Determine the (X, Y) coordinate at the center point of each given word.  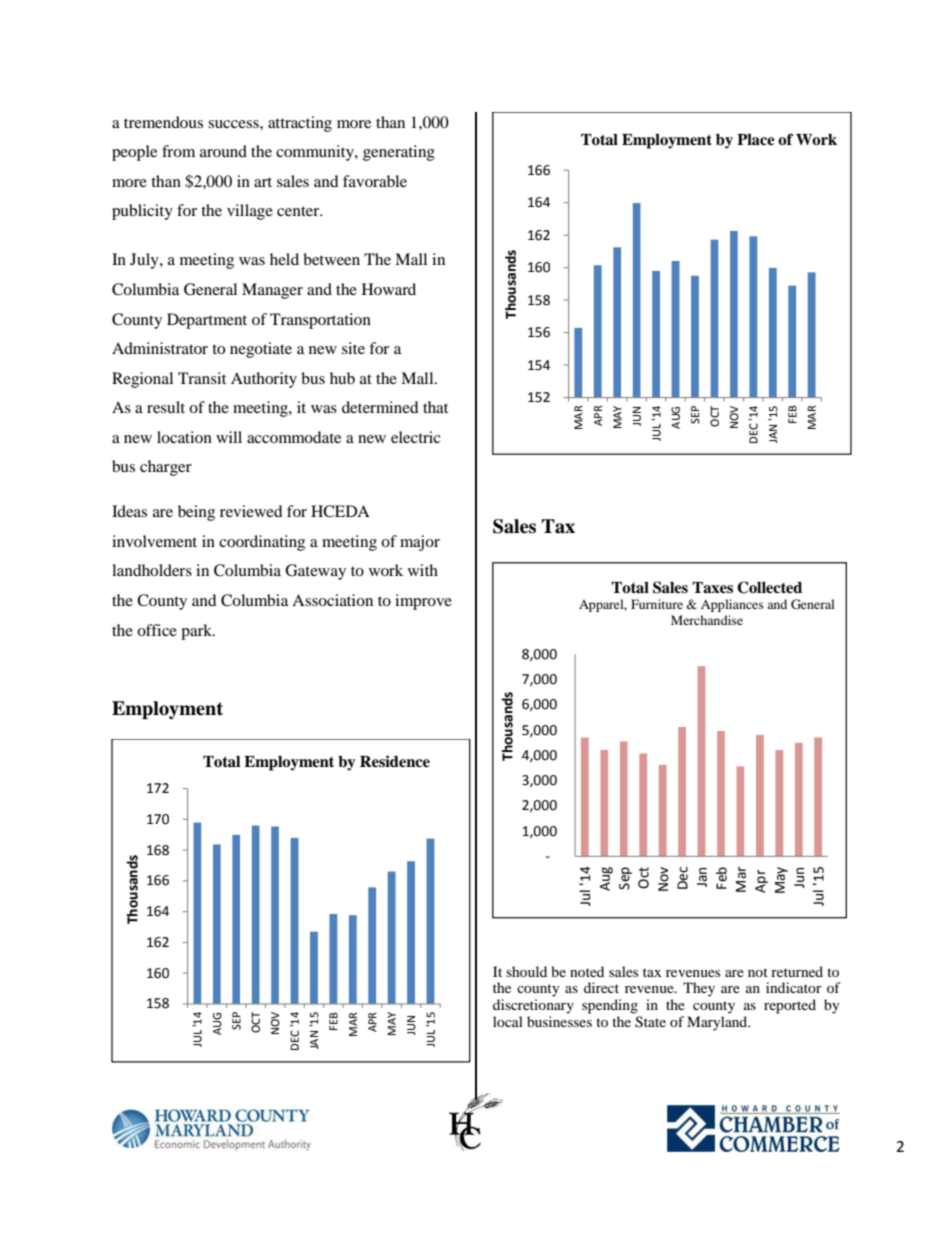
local (508, 1021)
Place (756, 140)
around (223, 151)
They (699, 989)
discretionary (533, 1006)
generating (399, 153)
